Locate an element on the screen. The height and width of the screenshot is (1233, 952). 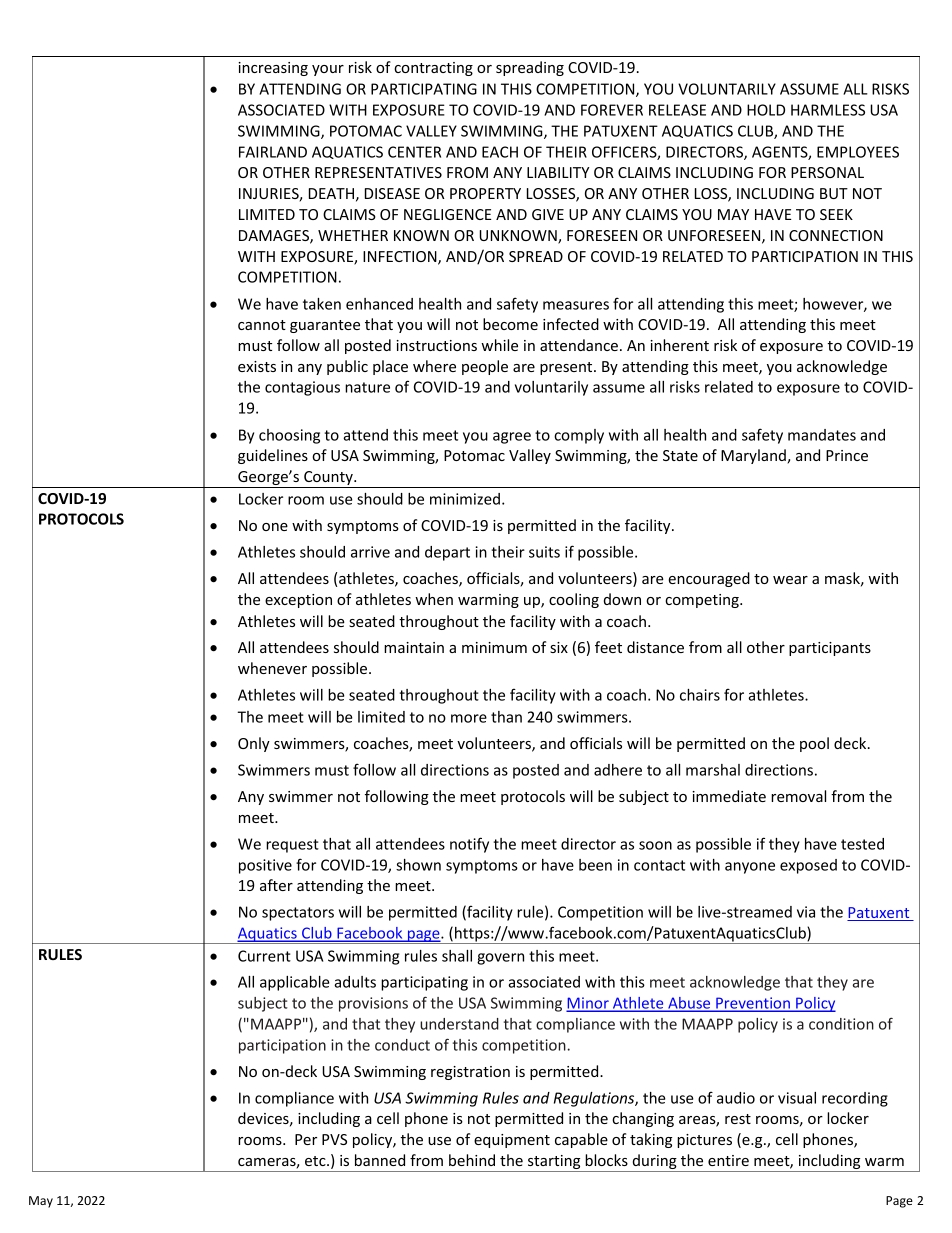
request is located at coordinates (292, 846).
